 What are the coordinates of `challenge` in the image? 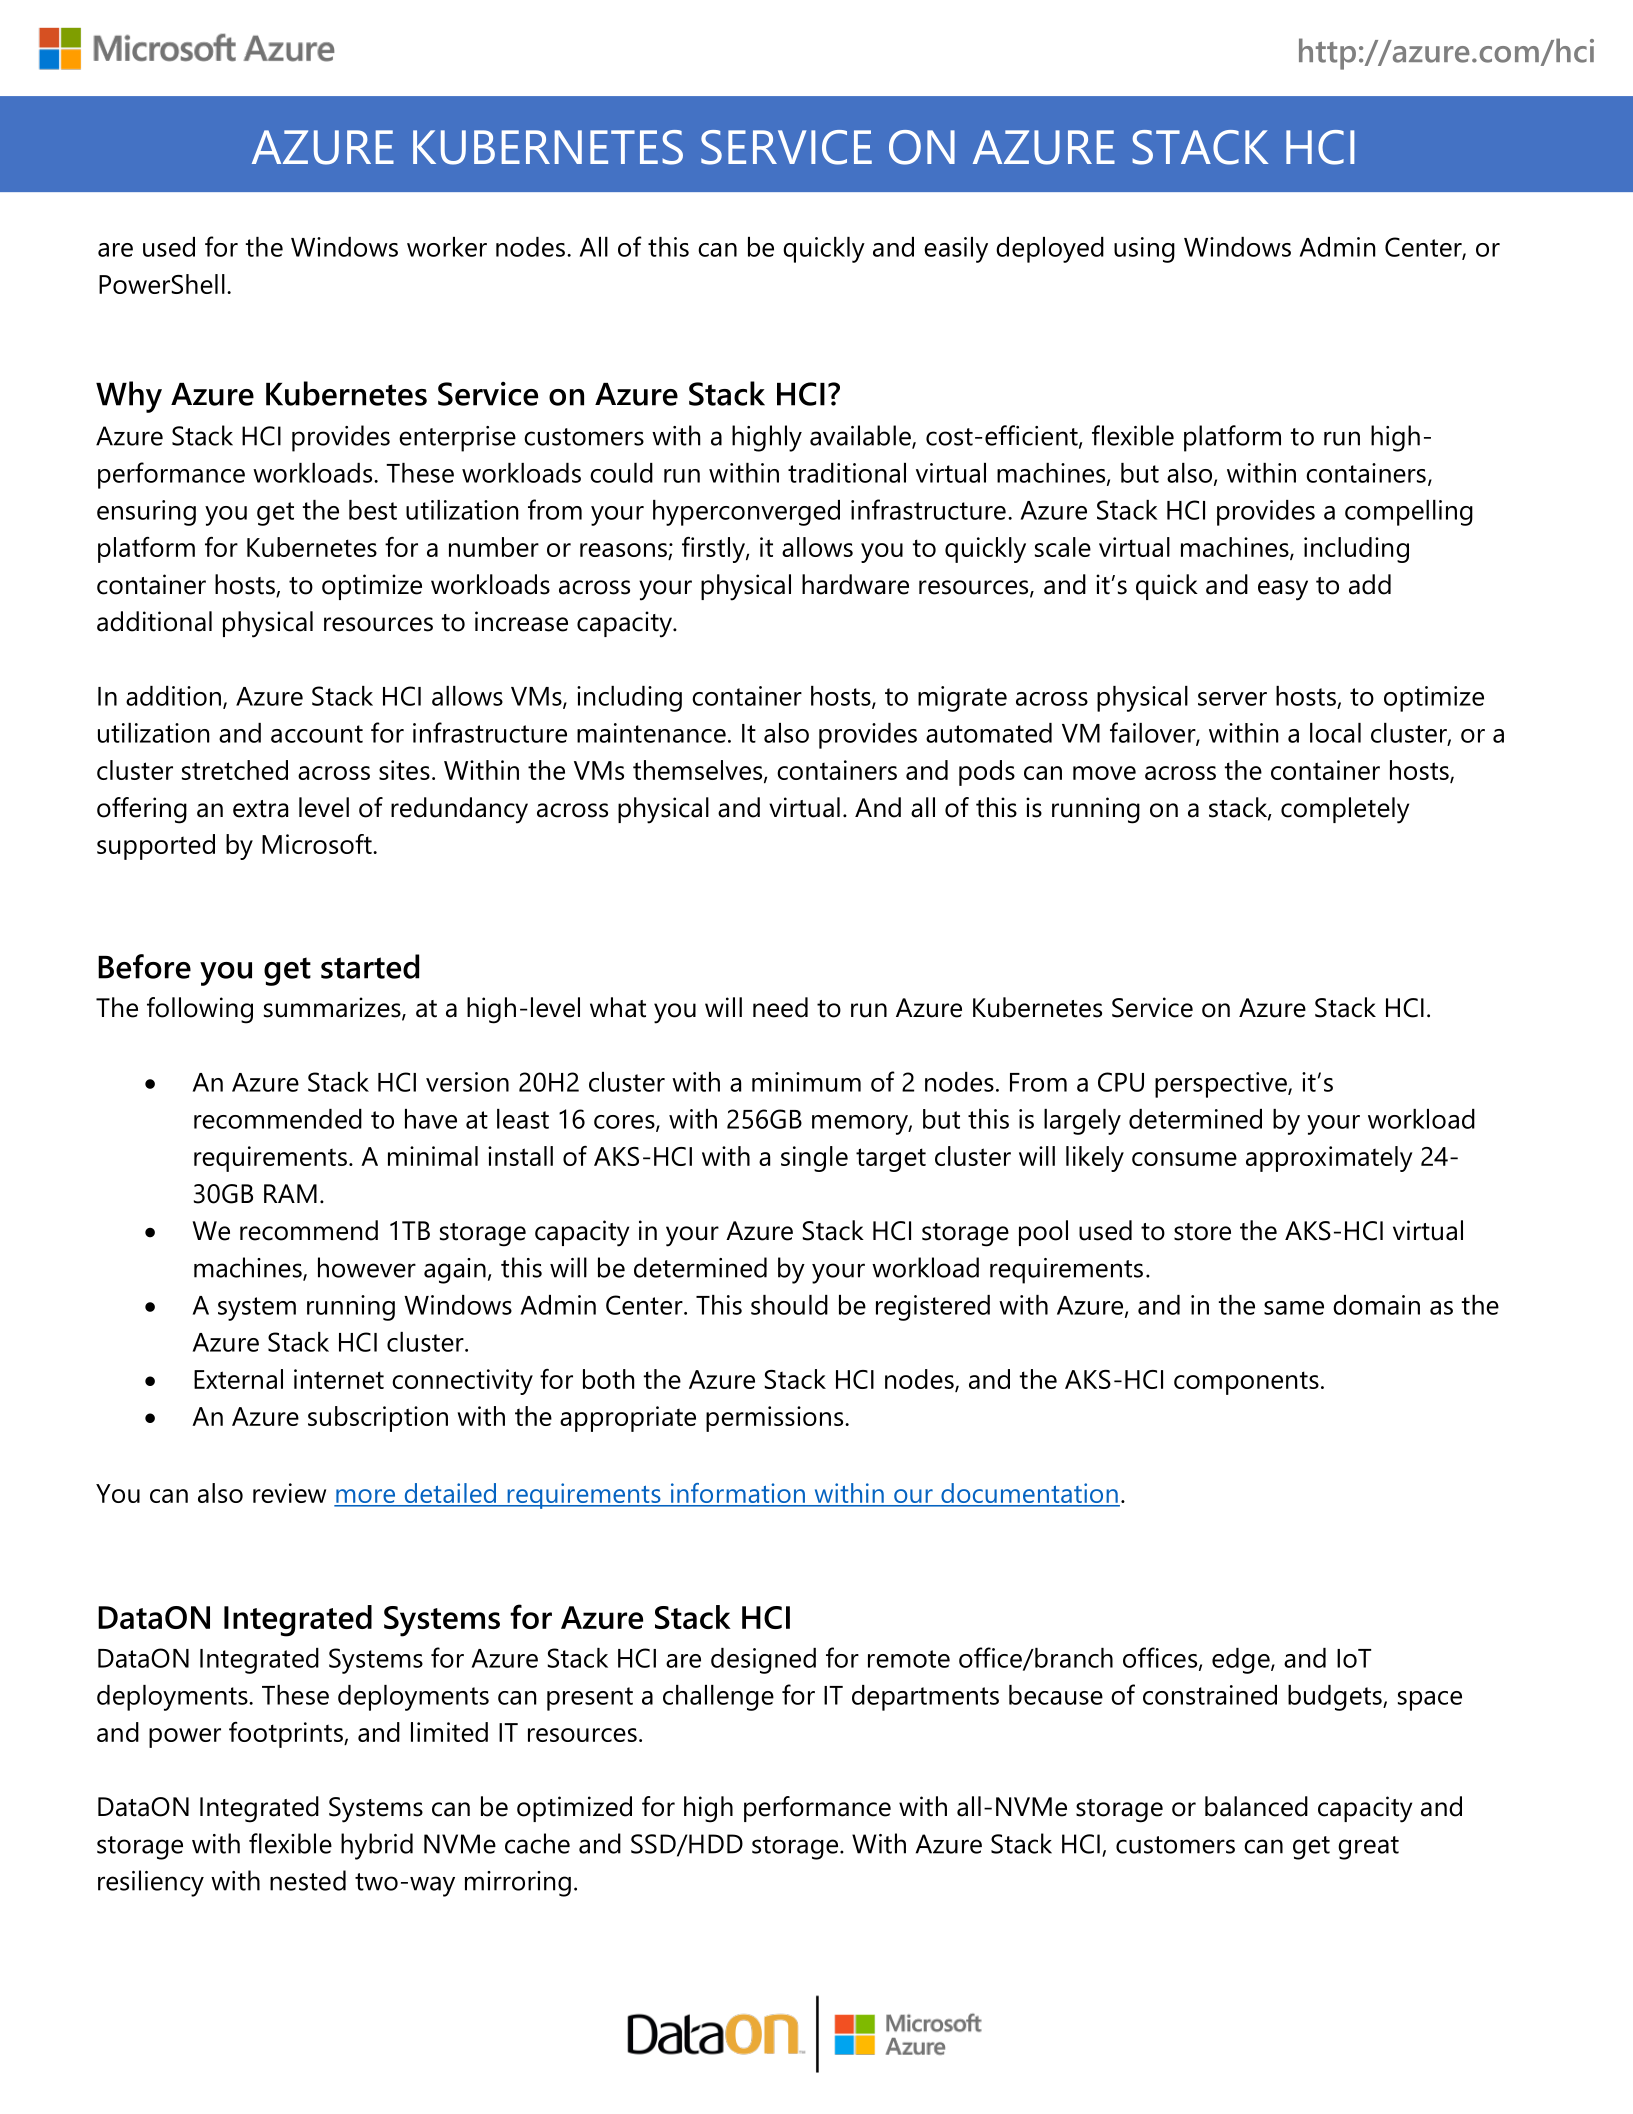 It's located at (718, 1698).
